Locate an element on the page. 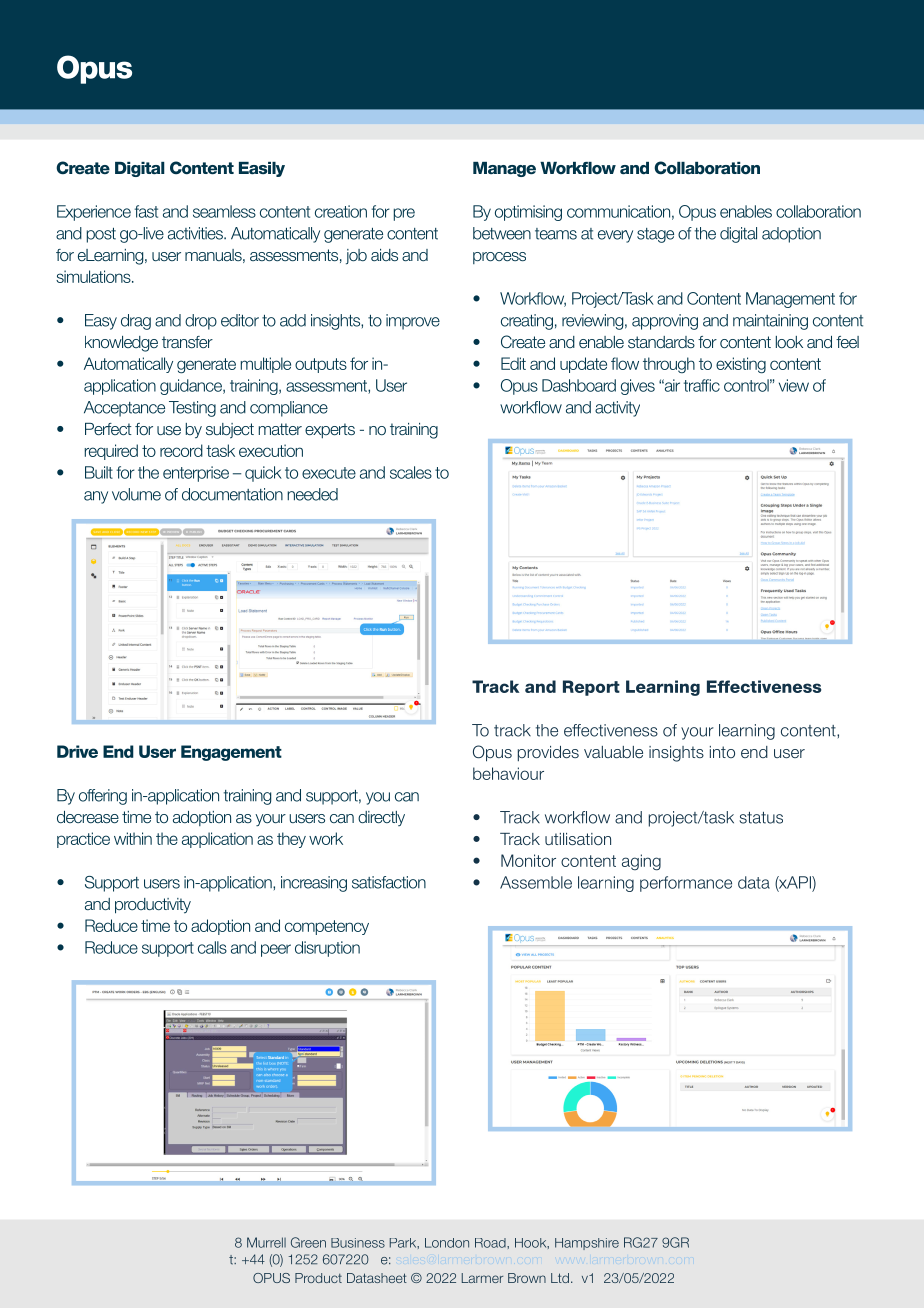 The image size is (924, 1308). traffic is located at coordinates (702, 385).
